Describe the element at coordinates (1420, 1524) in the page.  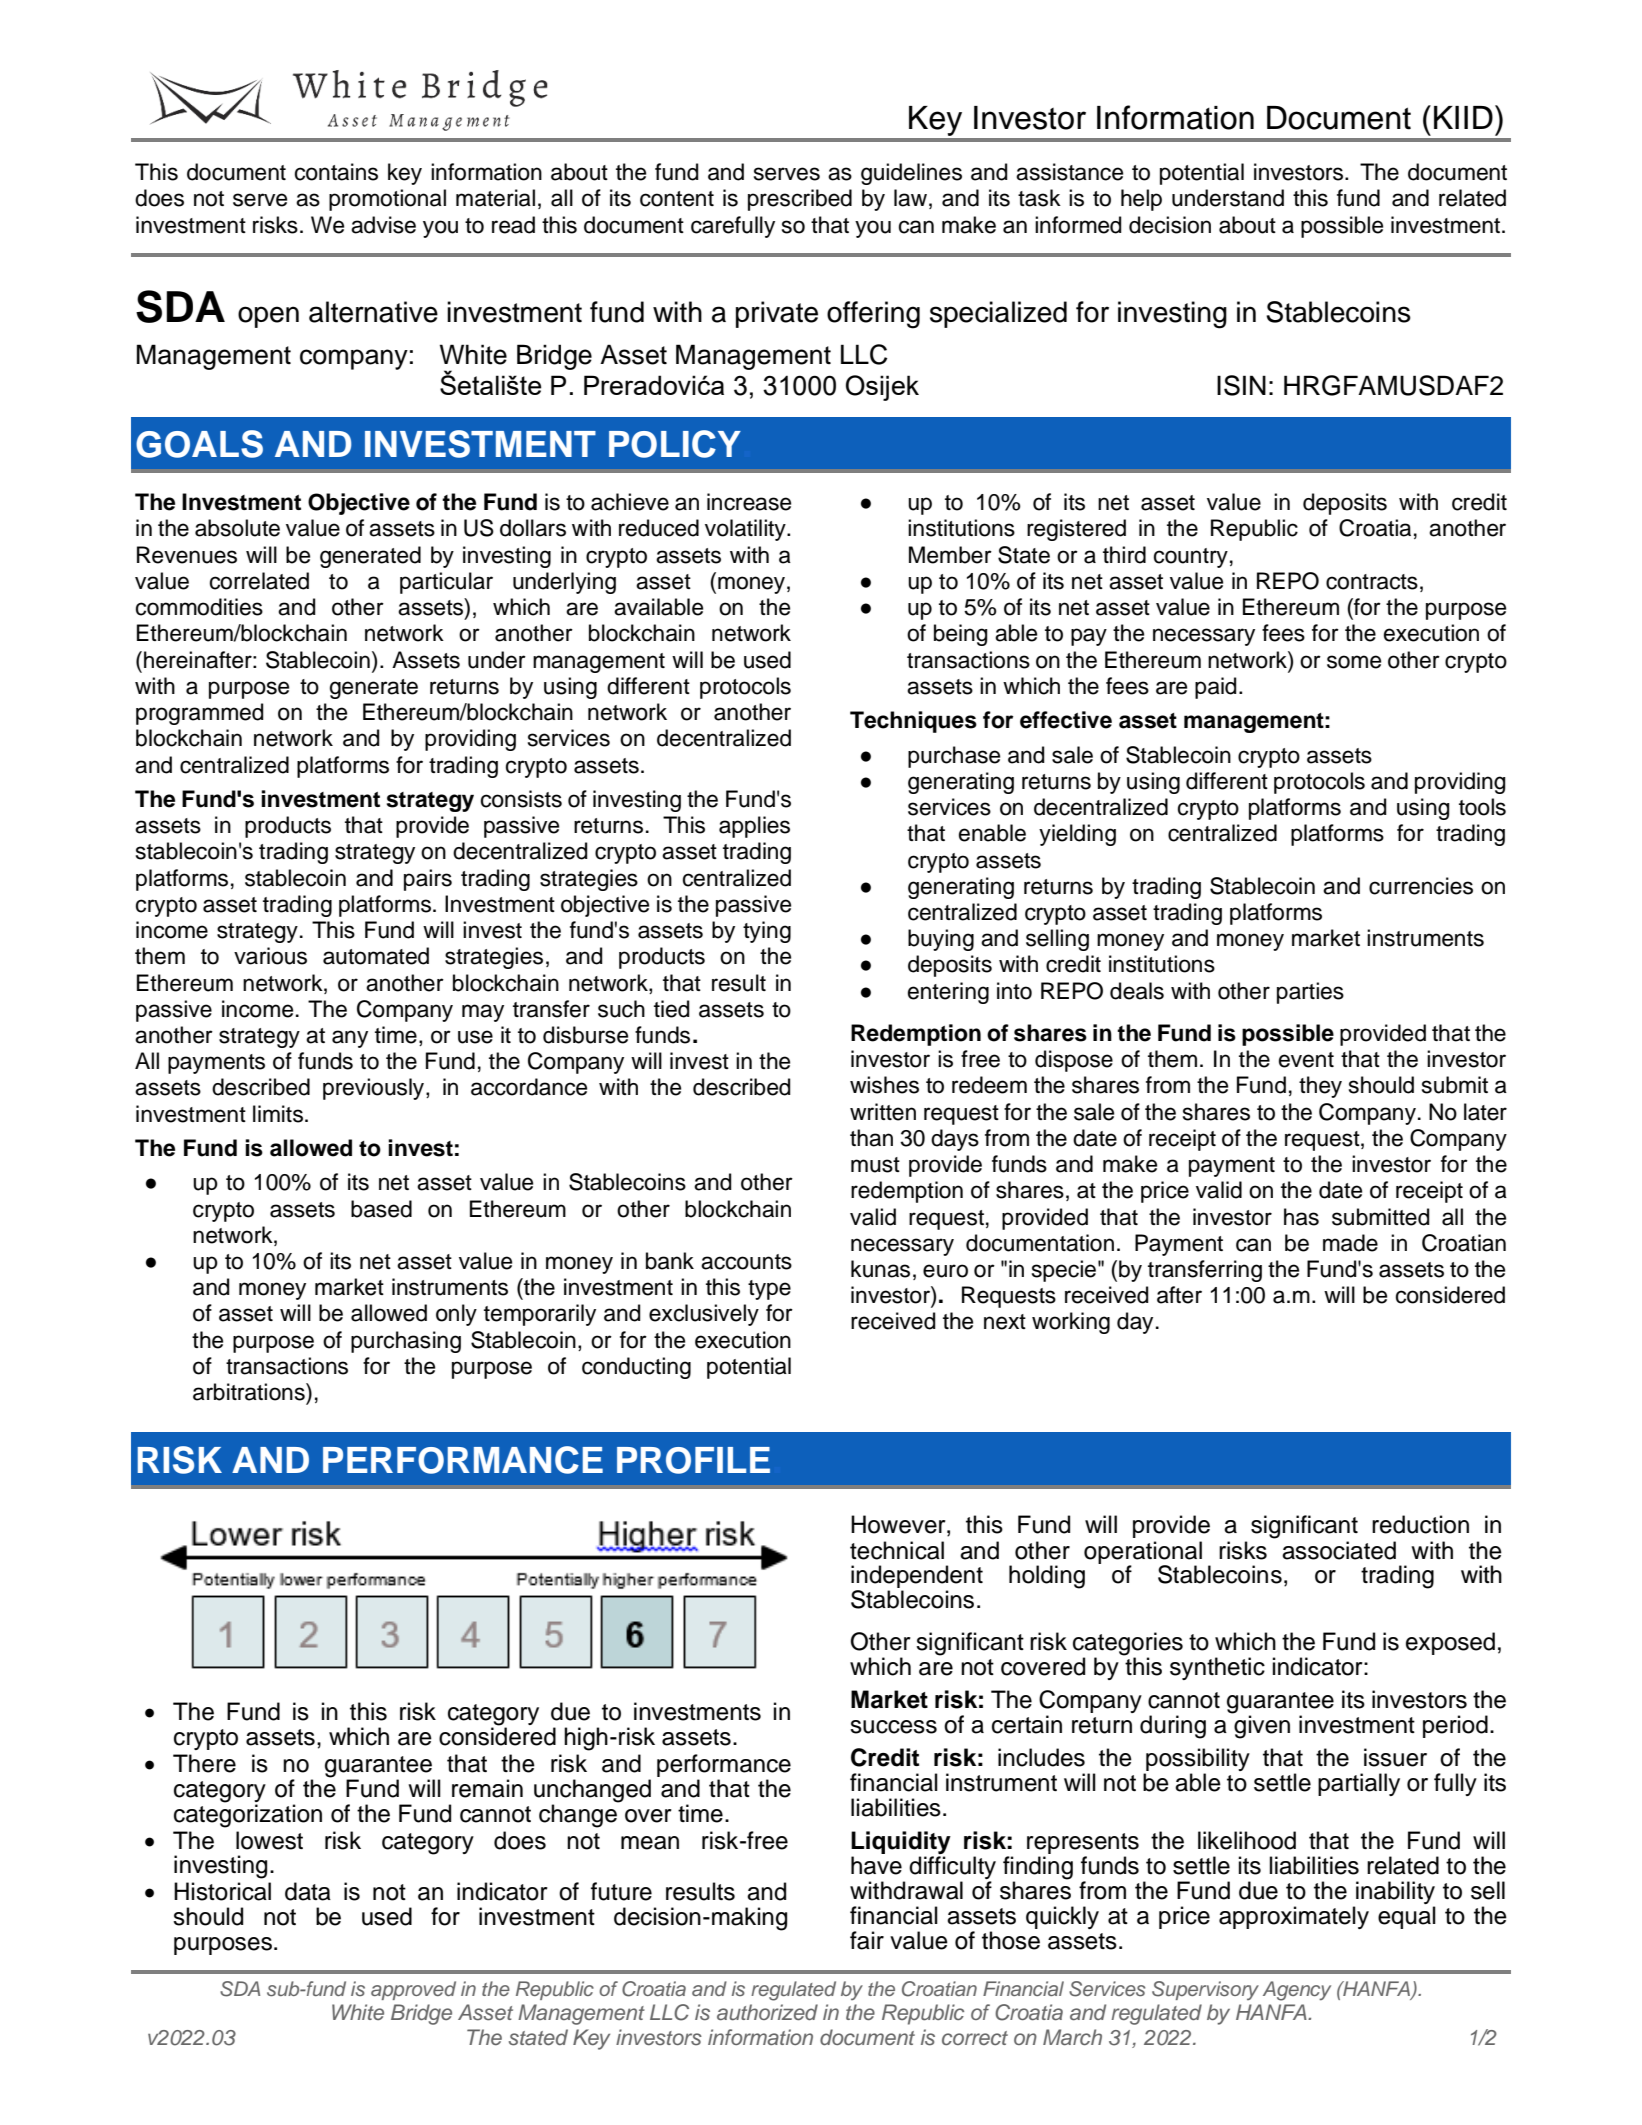
I see `reduction` at that location.
